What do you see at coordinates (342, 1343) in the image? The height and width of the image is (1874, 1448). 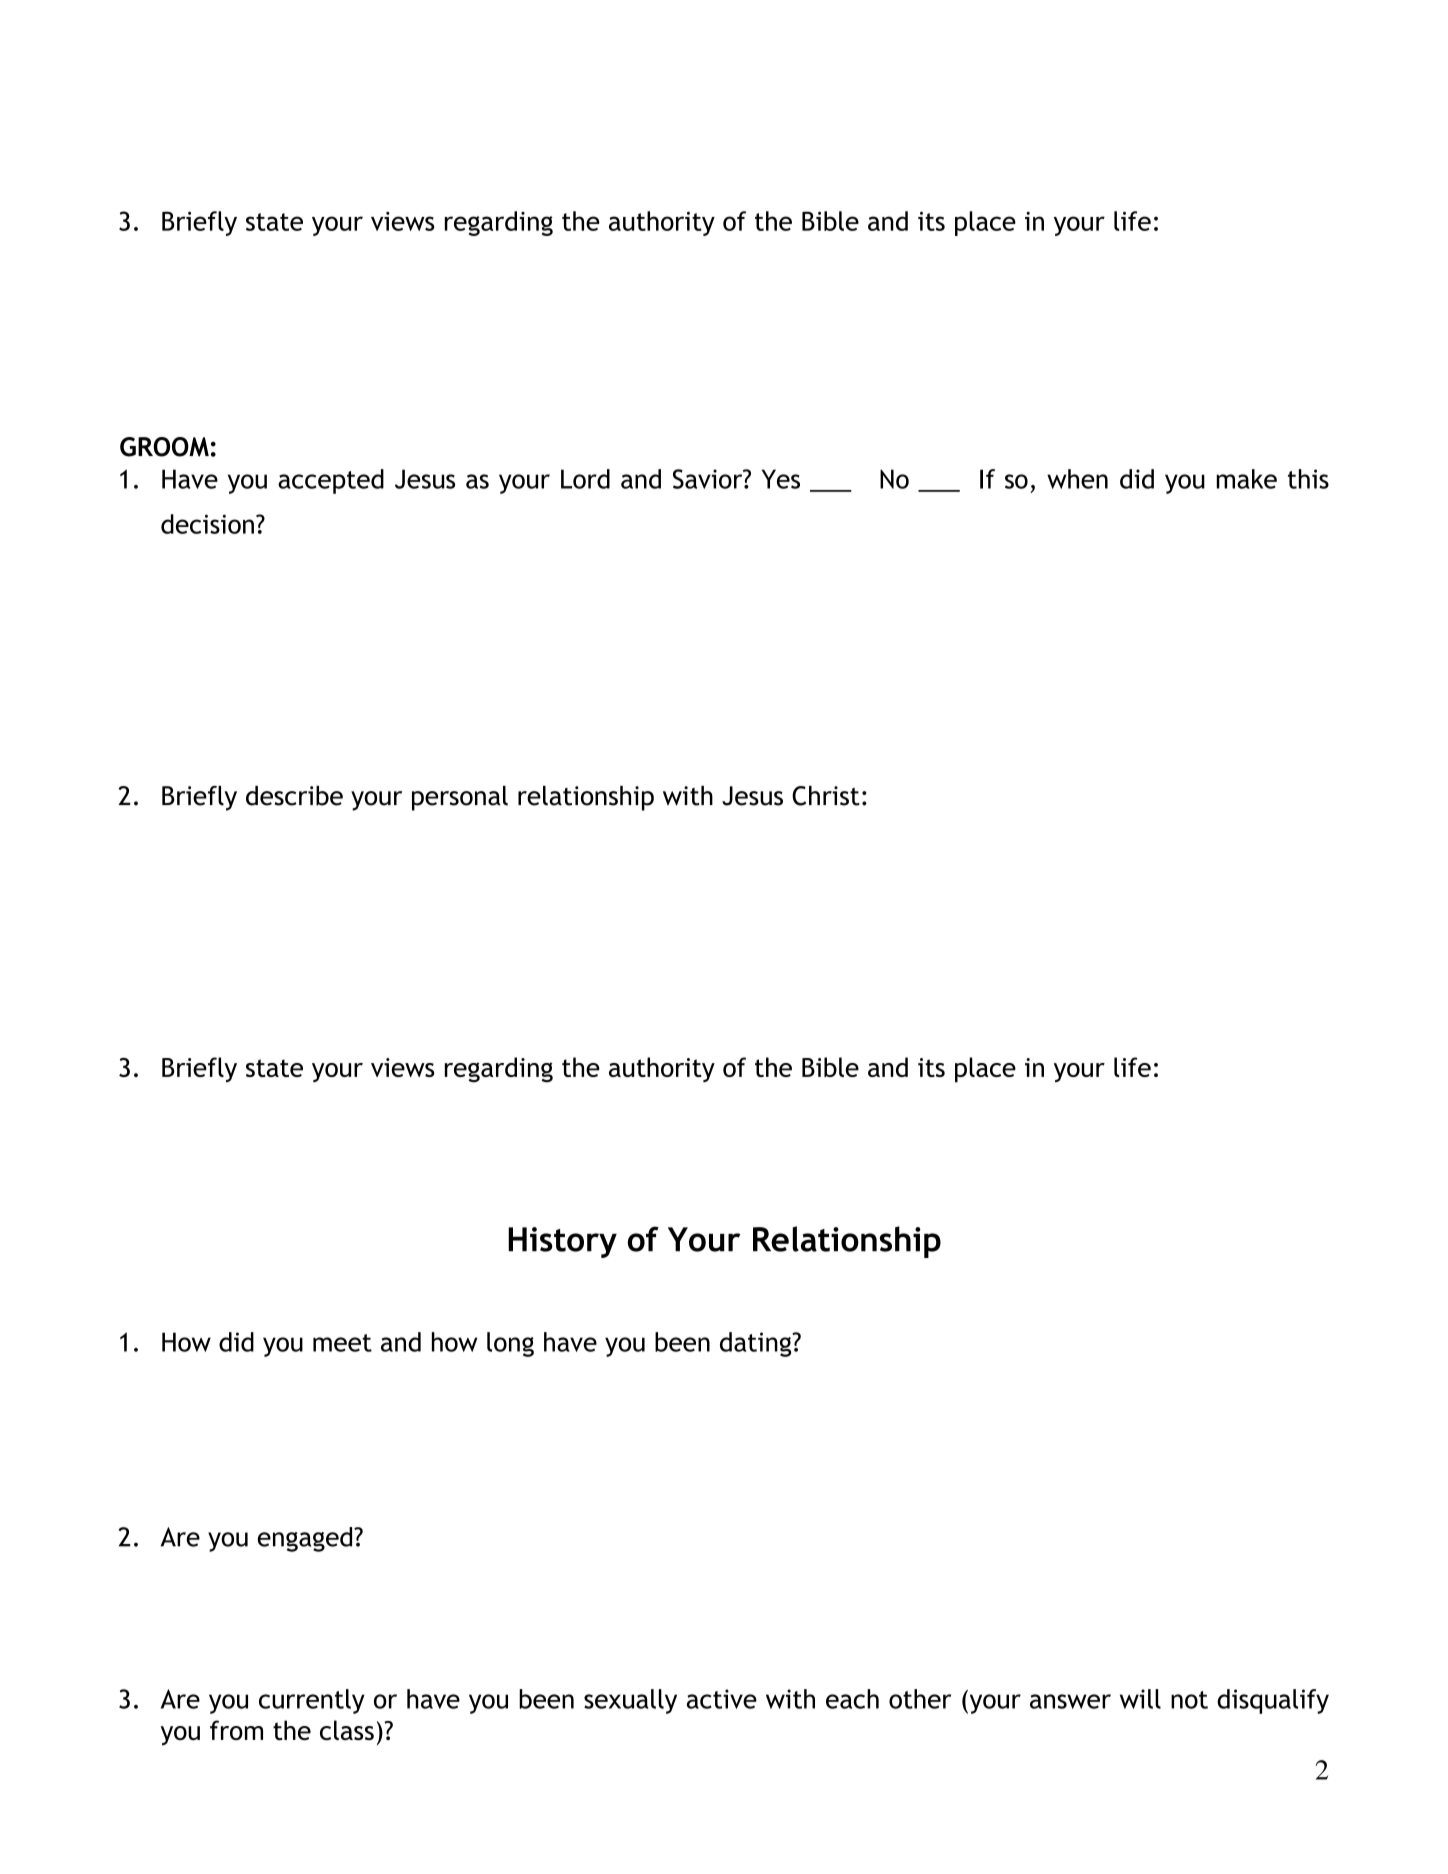 I see `meet` at bounding box center [342, 1343].
